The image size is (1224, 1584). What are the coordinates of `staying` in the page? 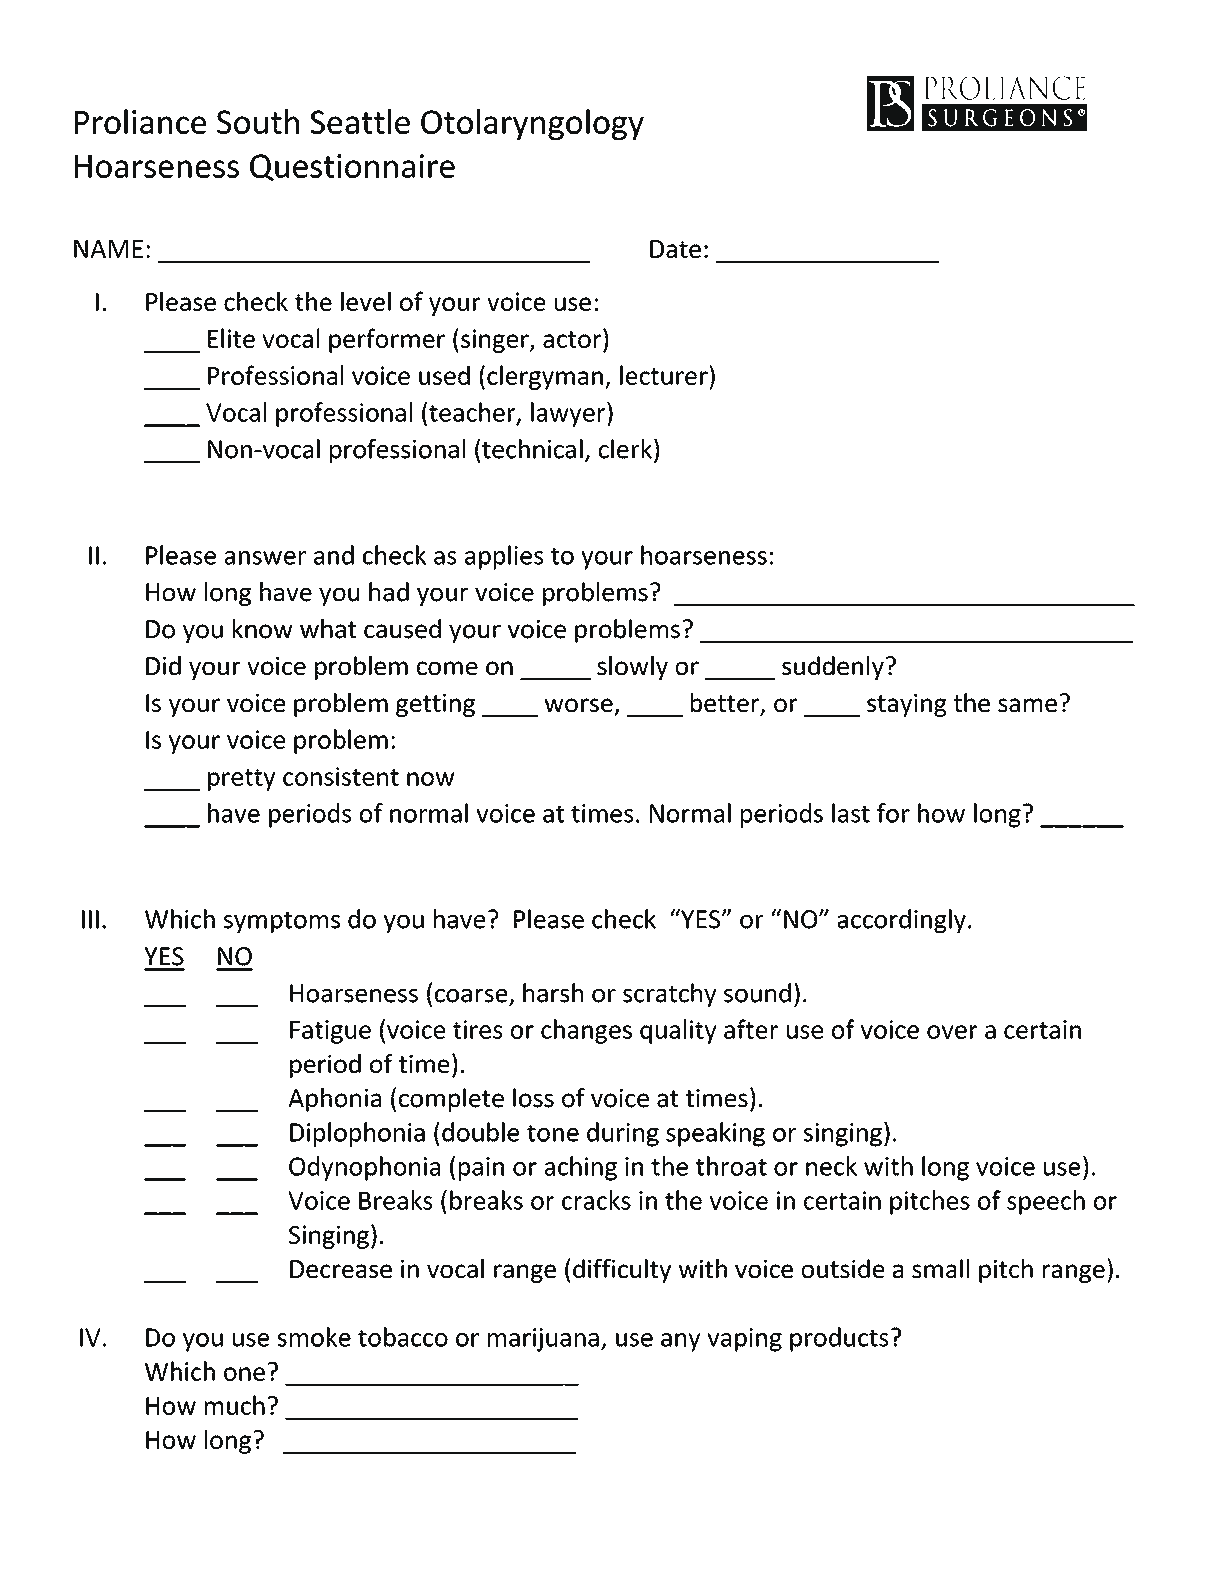 It's located at (907, 705).
